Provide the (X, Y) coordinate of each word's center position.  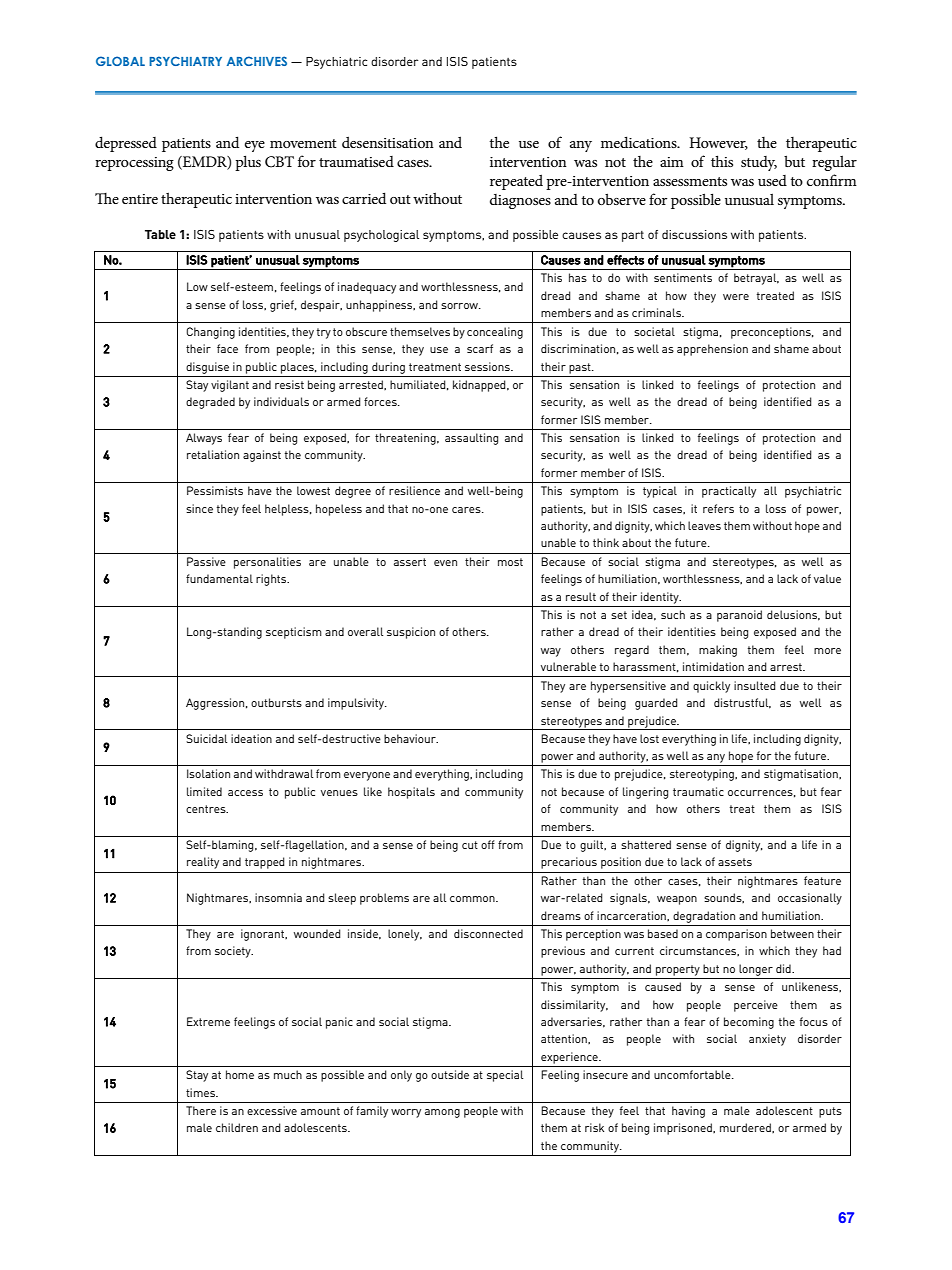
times (202, 1092)
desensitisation (388, 142)
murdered (746, 1128)
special (505, 1076)
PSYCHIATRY (185, 61)
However (718, 143)
